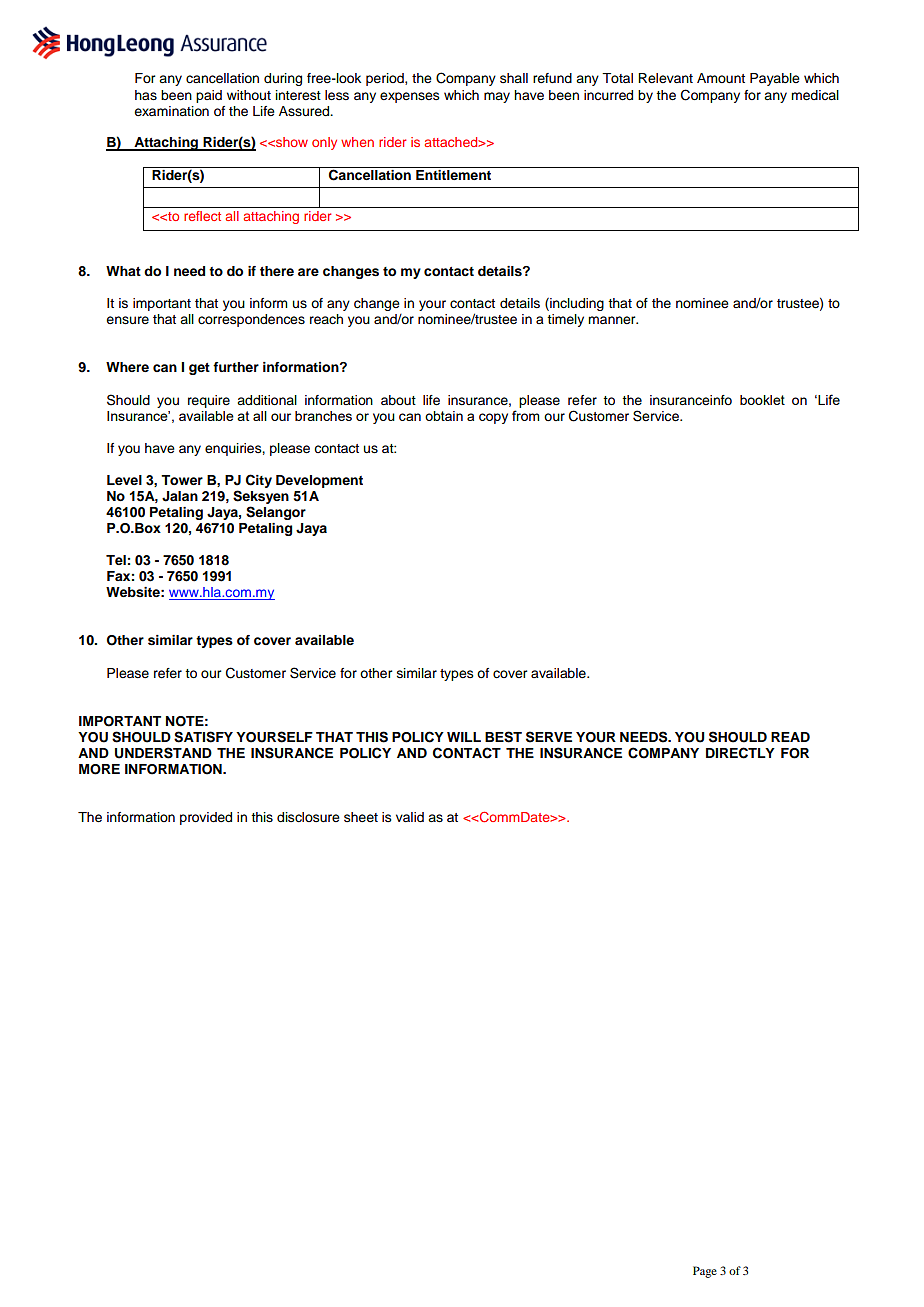 The image size is (924, 1307). What do you see at coordinates (705, 1272) in the document?
I see `Page` at bounding box center [705, 1272].
